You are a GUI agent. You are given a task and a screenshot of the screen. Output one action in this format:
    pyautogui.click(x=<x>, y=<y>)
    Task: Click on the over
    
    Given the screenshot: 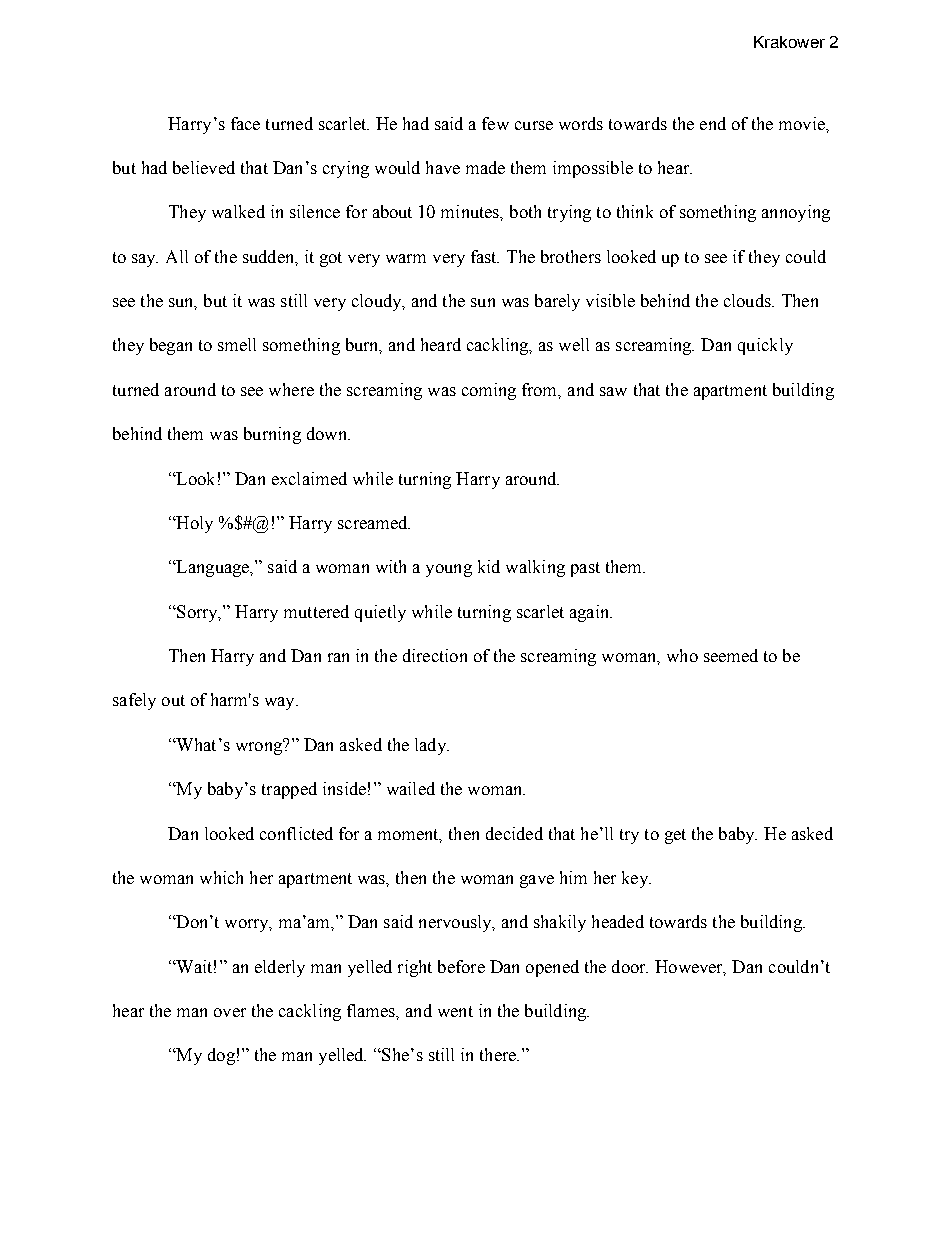 What is the action you would take?
    pyautogui.click(x=230, y=1012)
